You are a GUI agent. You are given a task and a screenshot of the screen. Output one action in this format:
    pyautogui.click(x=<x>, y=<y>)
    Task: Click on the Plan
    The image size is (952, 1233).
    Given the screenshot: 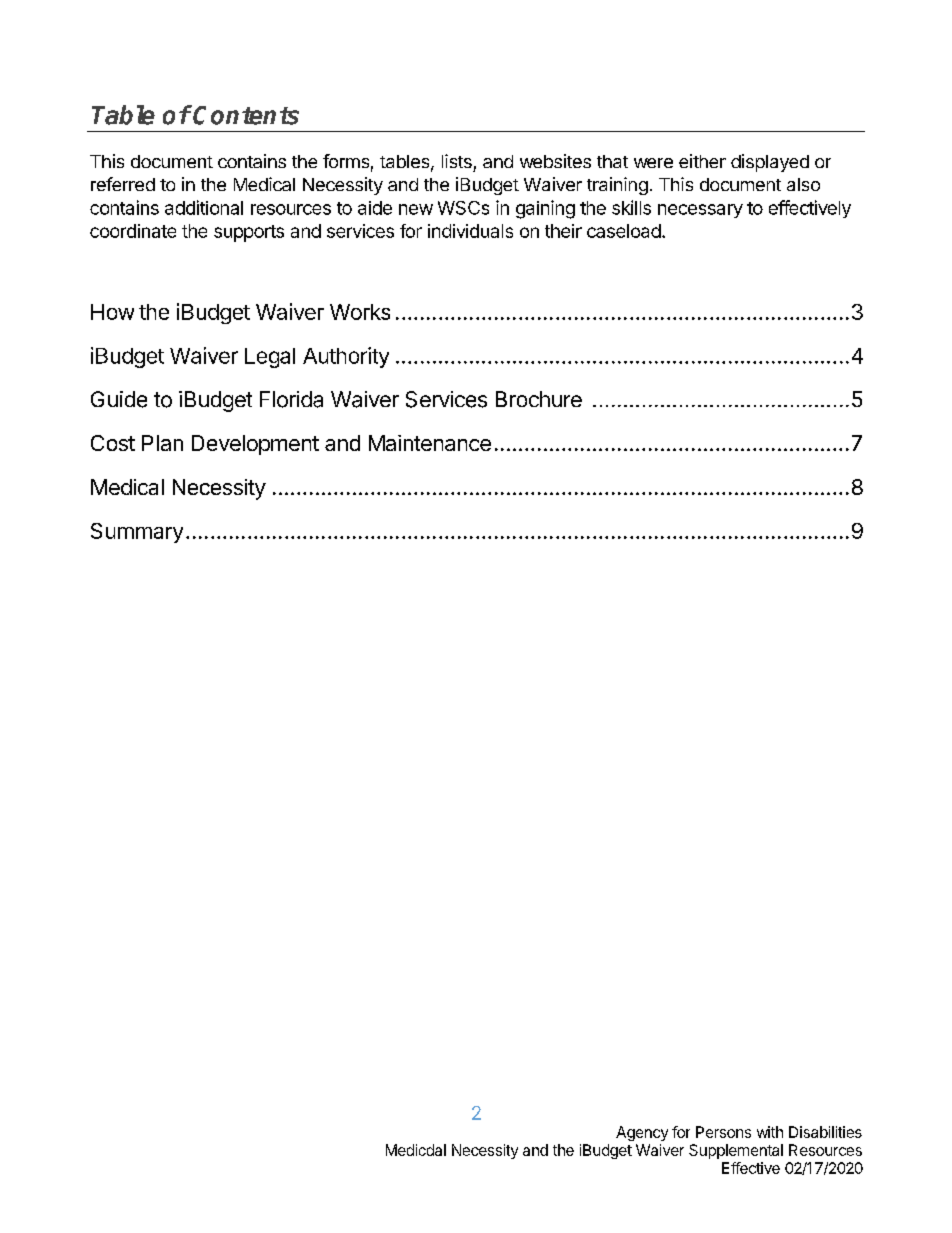 What is the action you would take?
    pyautogui.click(x=162, y=443)
